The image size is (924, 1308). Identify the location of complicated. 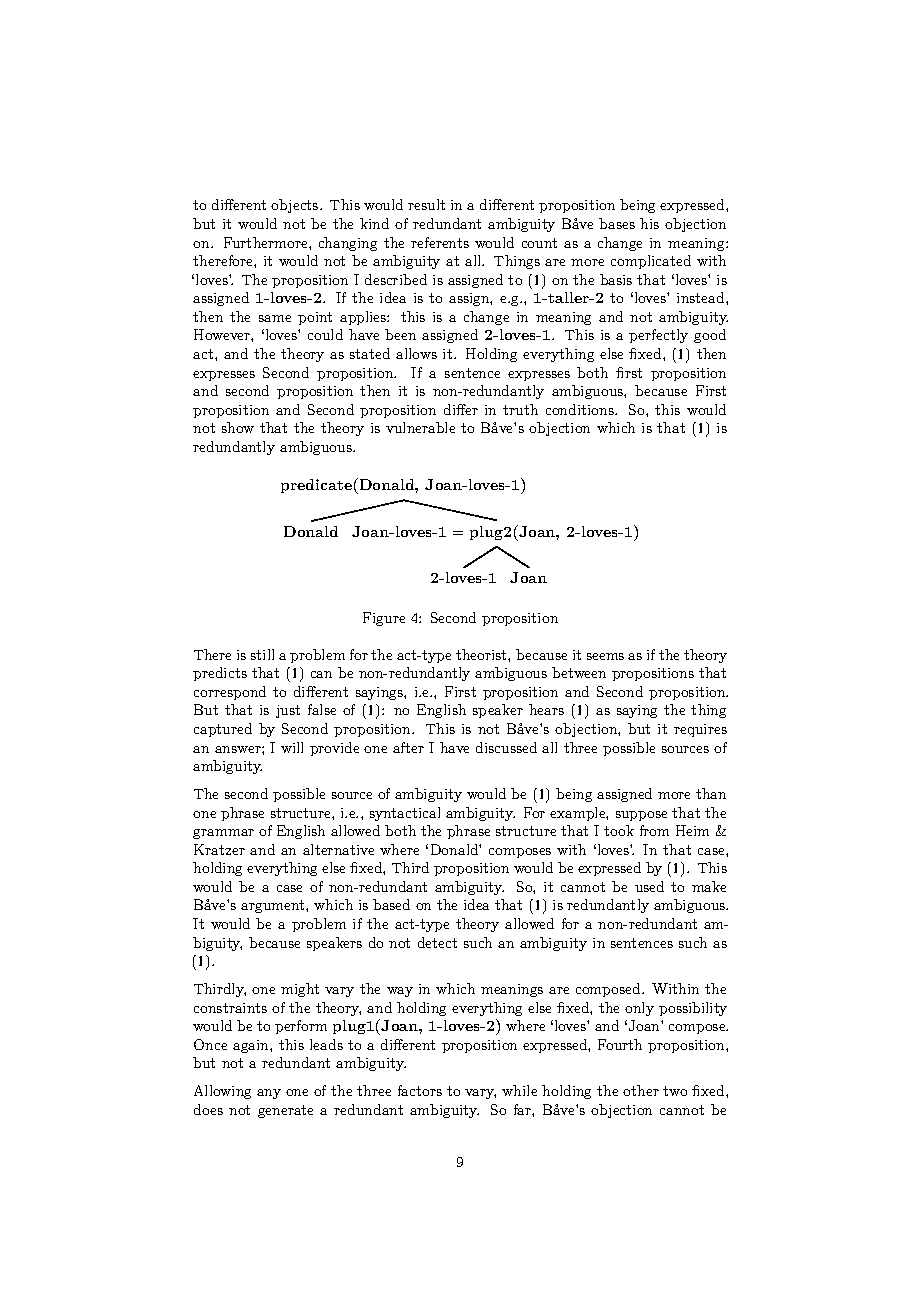
(651, 262).
